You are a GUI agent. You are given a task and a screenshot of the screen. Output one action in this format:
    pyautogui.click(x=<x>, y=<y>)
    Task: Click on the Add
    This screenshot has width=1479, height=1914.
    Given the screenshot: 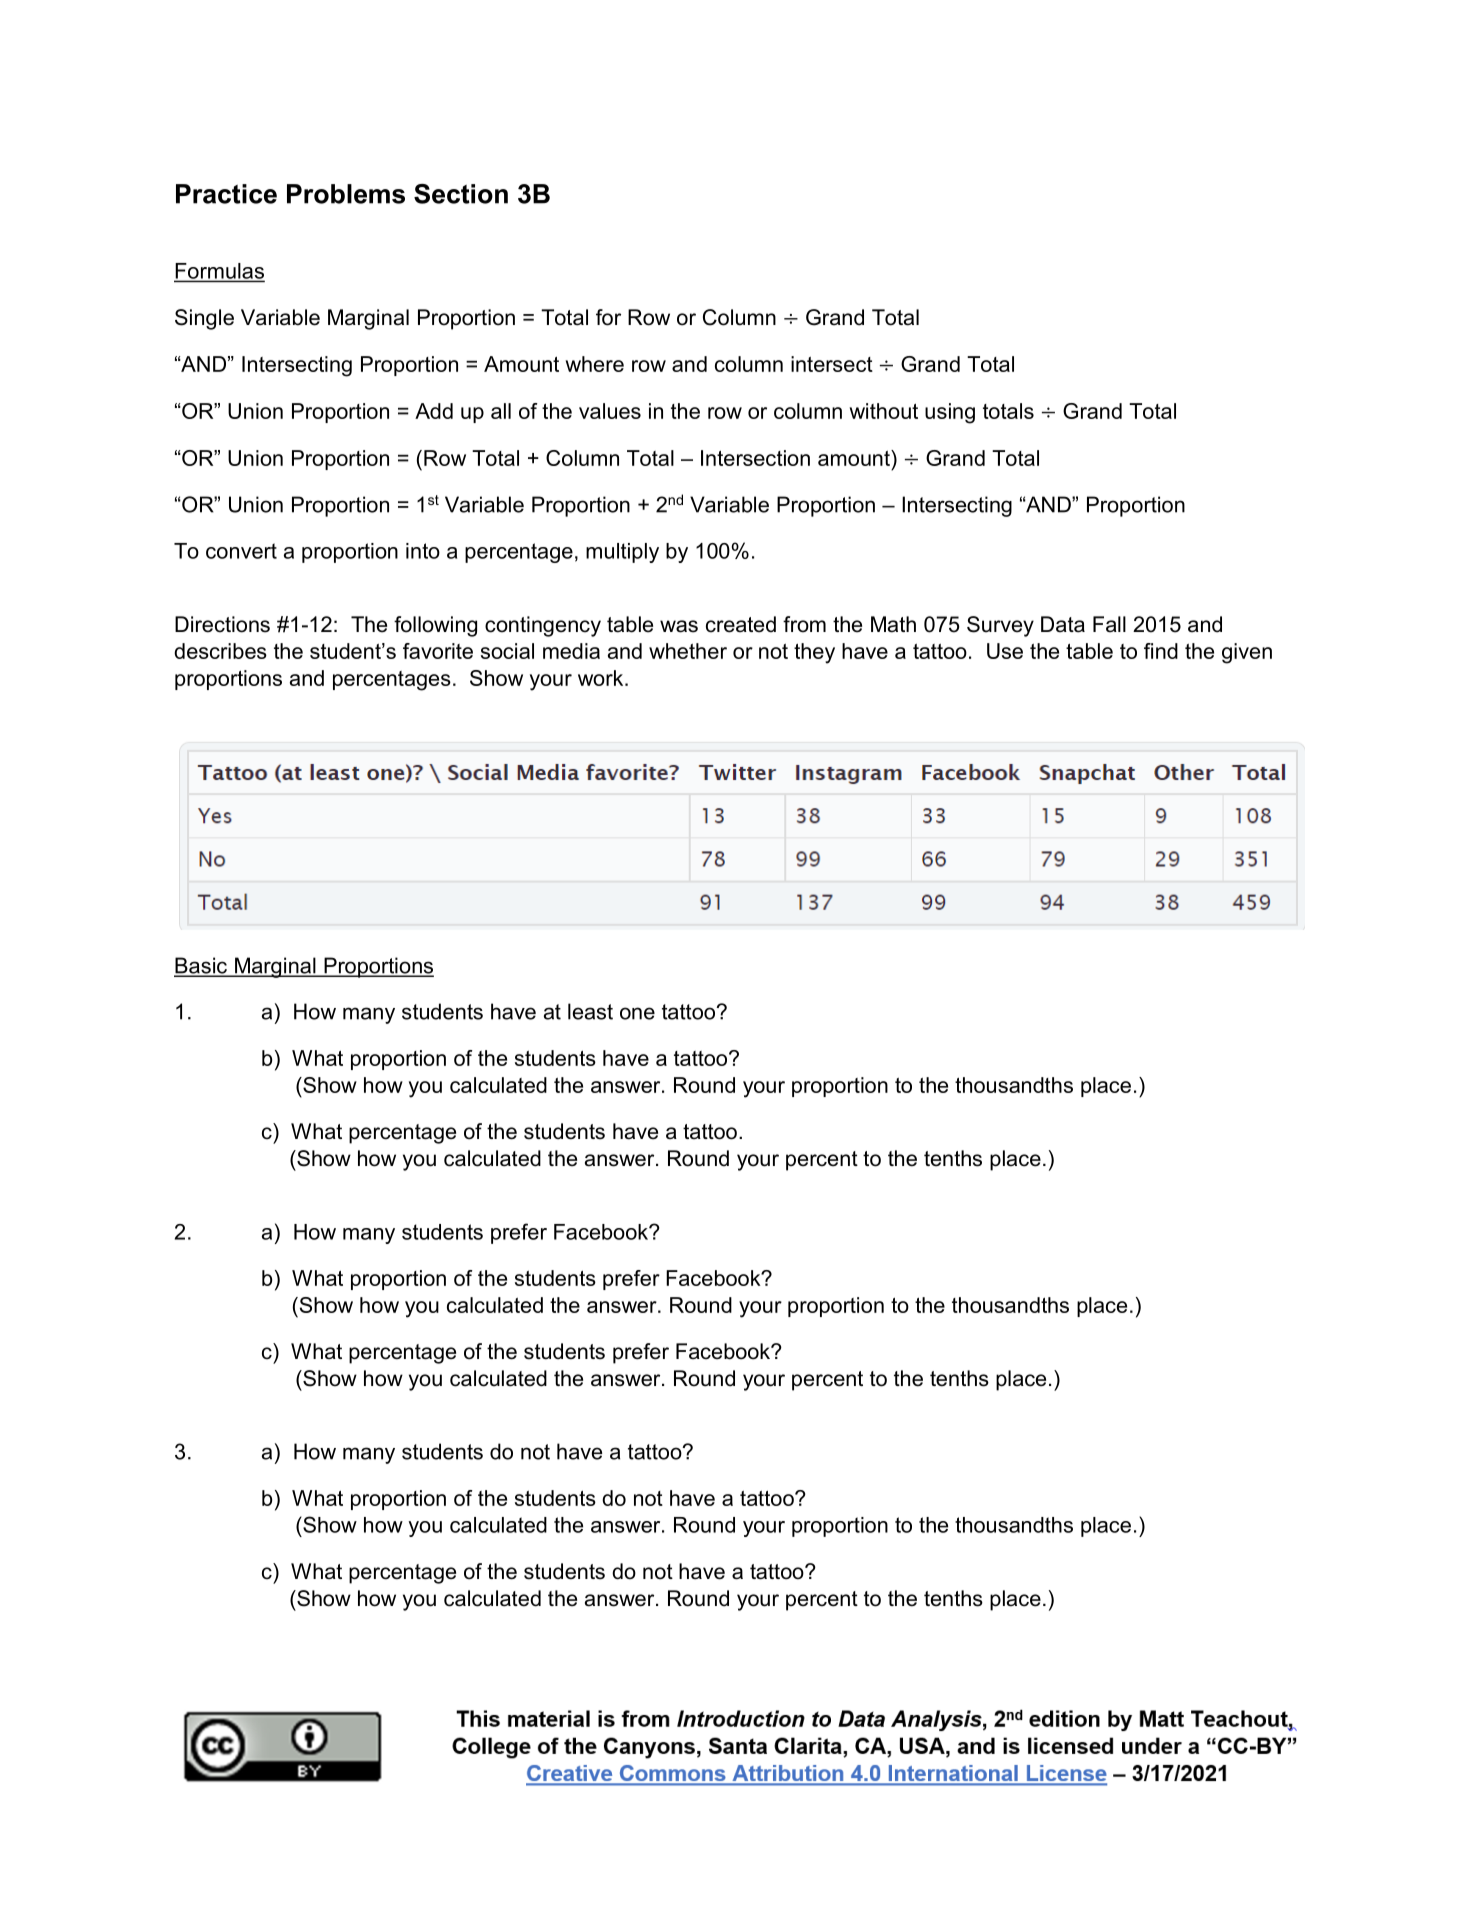 What is the action you would take?
    pyautogui.click(x=434, y=411)
